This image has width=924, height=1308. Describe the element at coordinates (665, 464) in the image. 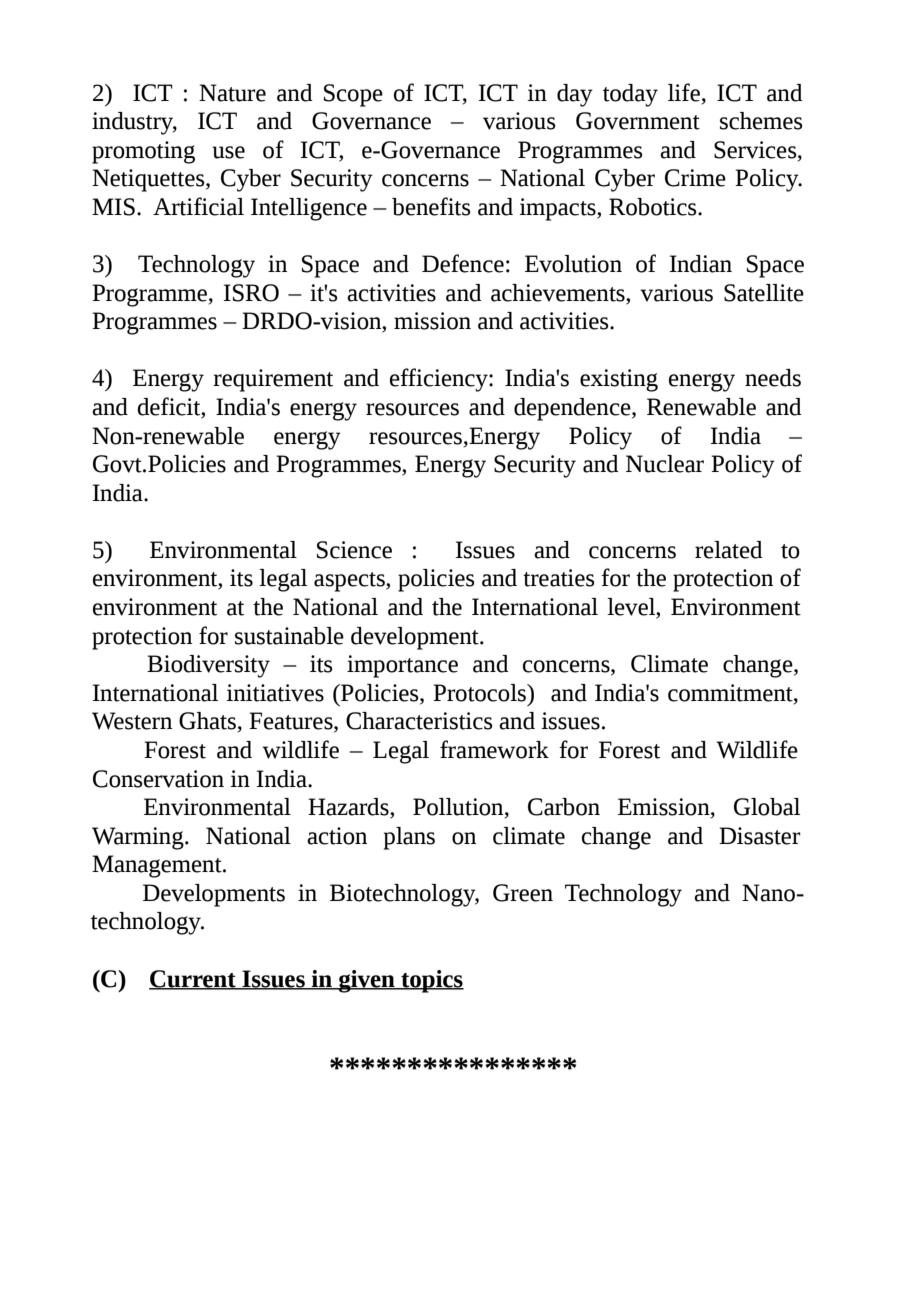

I see `Nuclear` at that location.
